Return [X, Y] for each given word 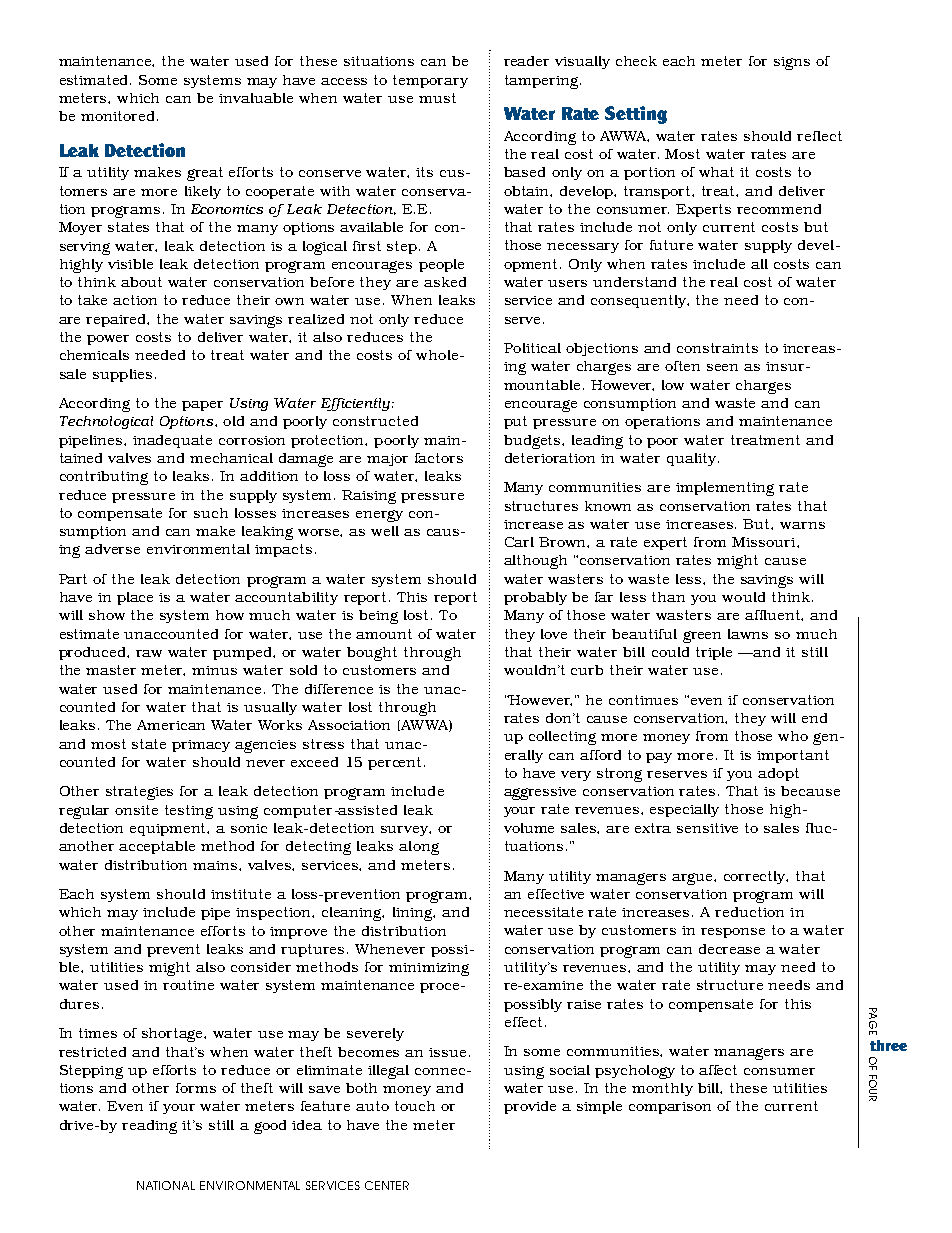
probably [535, 598]
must [437, 98]
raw [149, 653]
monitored [117, 116]
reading [149, 1127]
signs [792, 63]
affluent [774, 615]
